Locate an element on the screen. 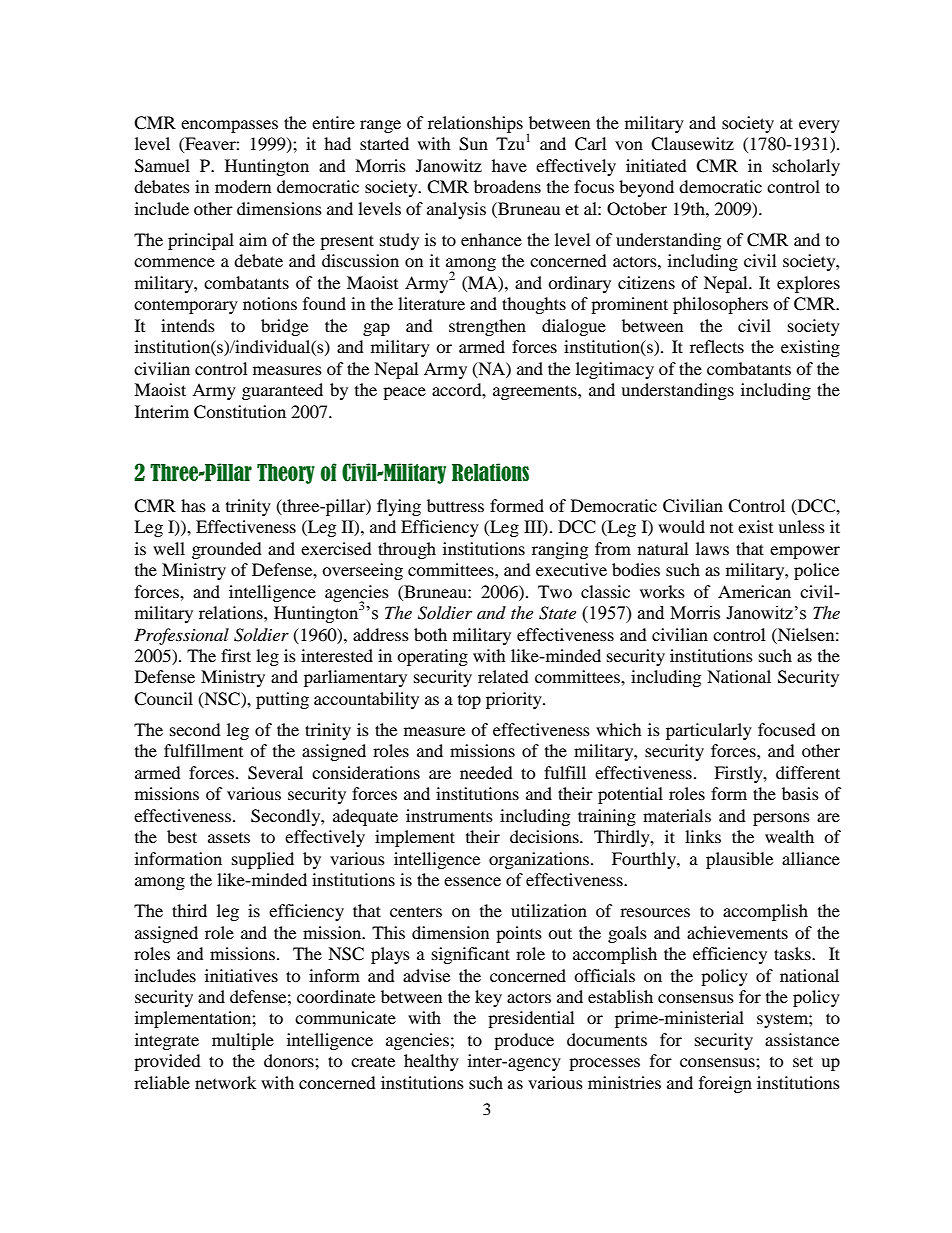 This screenshot has width=952, height=1233. reflects is located at coordinates (717, 346).
